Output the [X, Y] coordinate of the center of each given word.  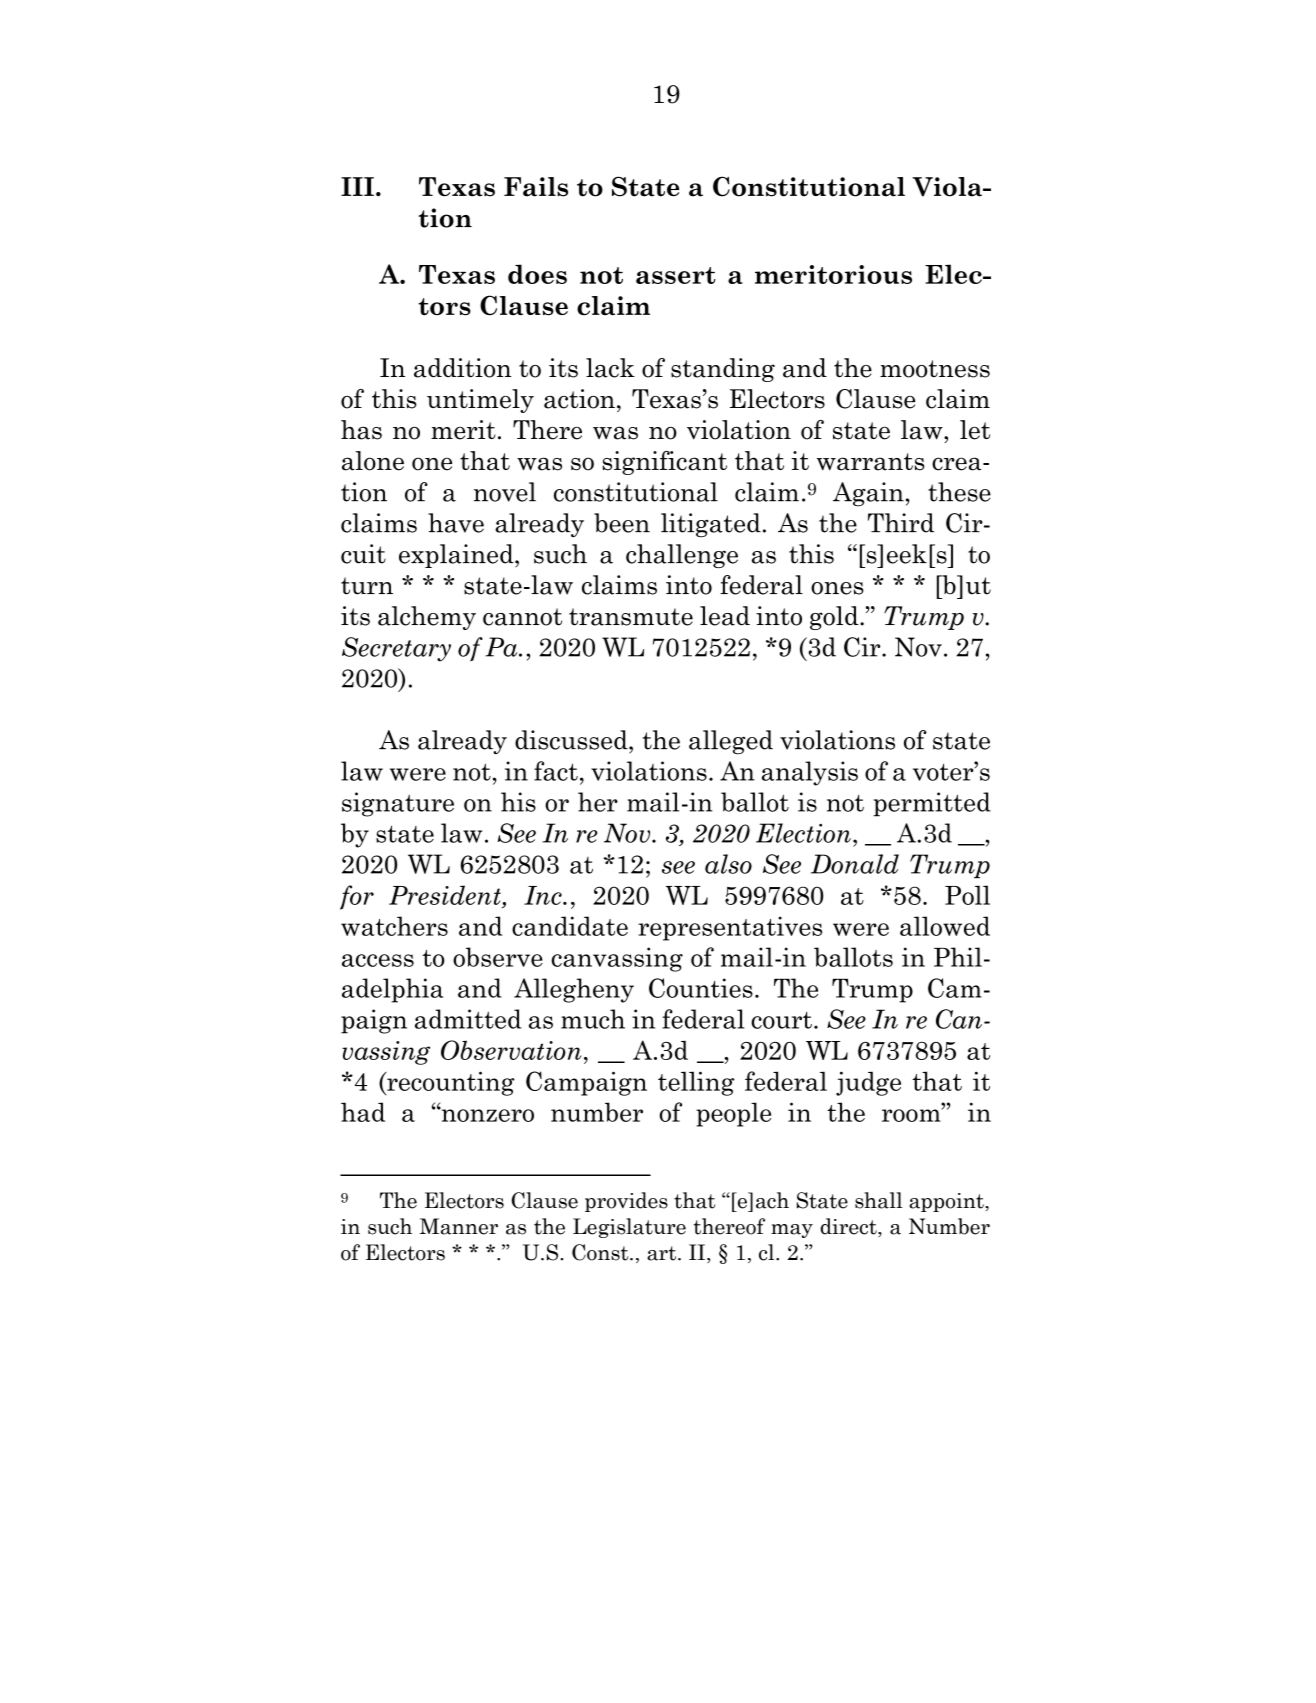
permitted [932, 804]
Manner [459, 1226]
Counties [701, 988]
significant [664, 463]
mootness [935, 369]
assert [676, 275]
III [357, 186]
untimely [480, 401]
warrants [871, 462]
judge [868, 1083]
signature [398, 804]
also [728, 864]
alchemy [427, 618]
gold [835, 618]
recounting [450, 1083]
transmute [631, 617]
